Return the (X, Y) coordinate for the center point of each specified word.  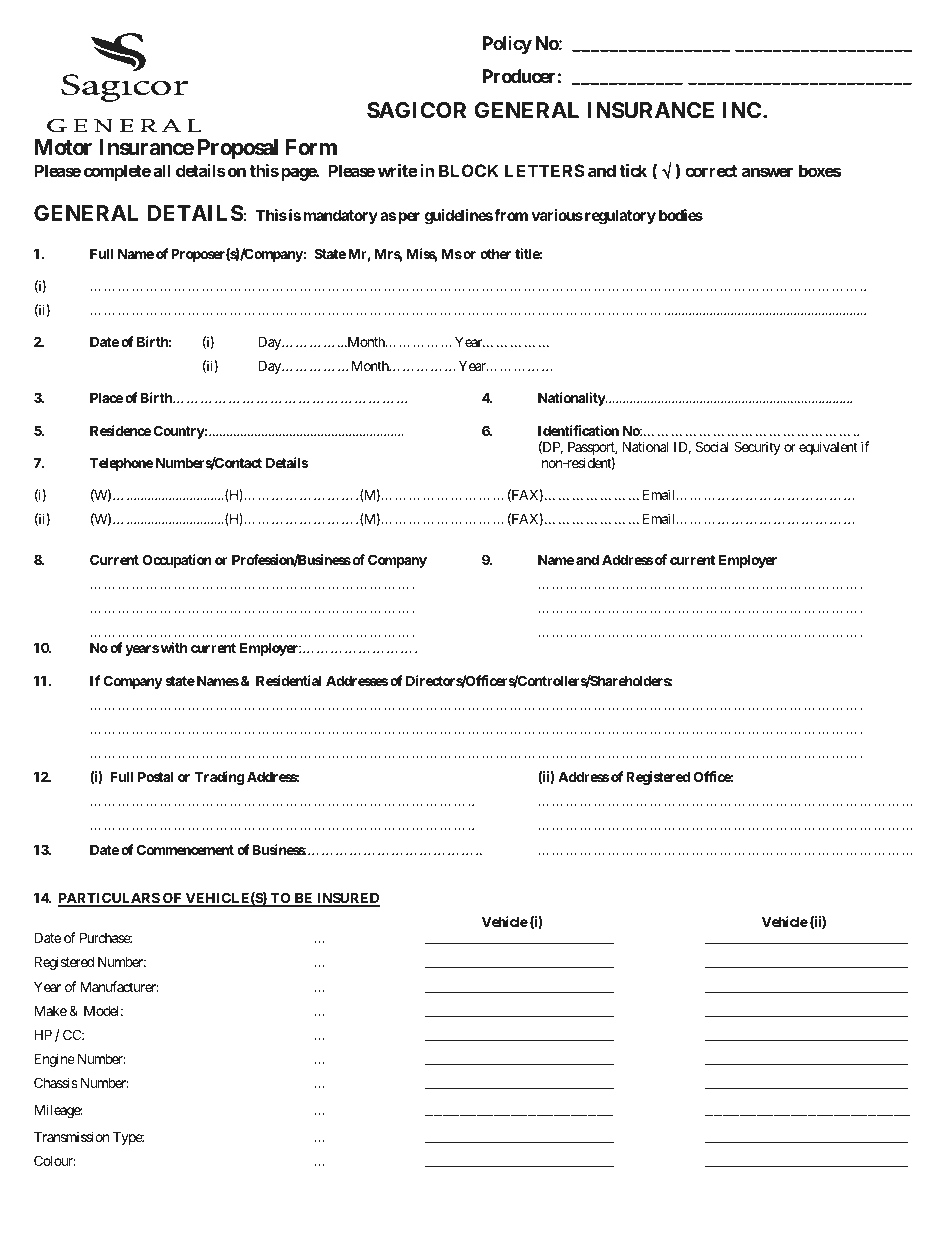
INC (742, 110)
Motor (63, 147)
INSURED (347, 899)
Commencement (185, 849)
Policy (507, 45)
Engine (54, 1060)
